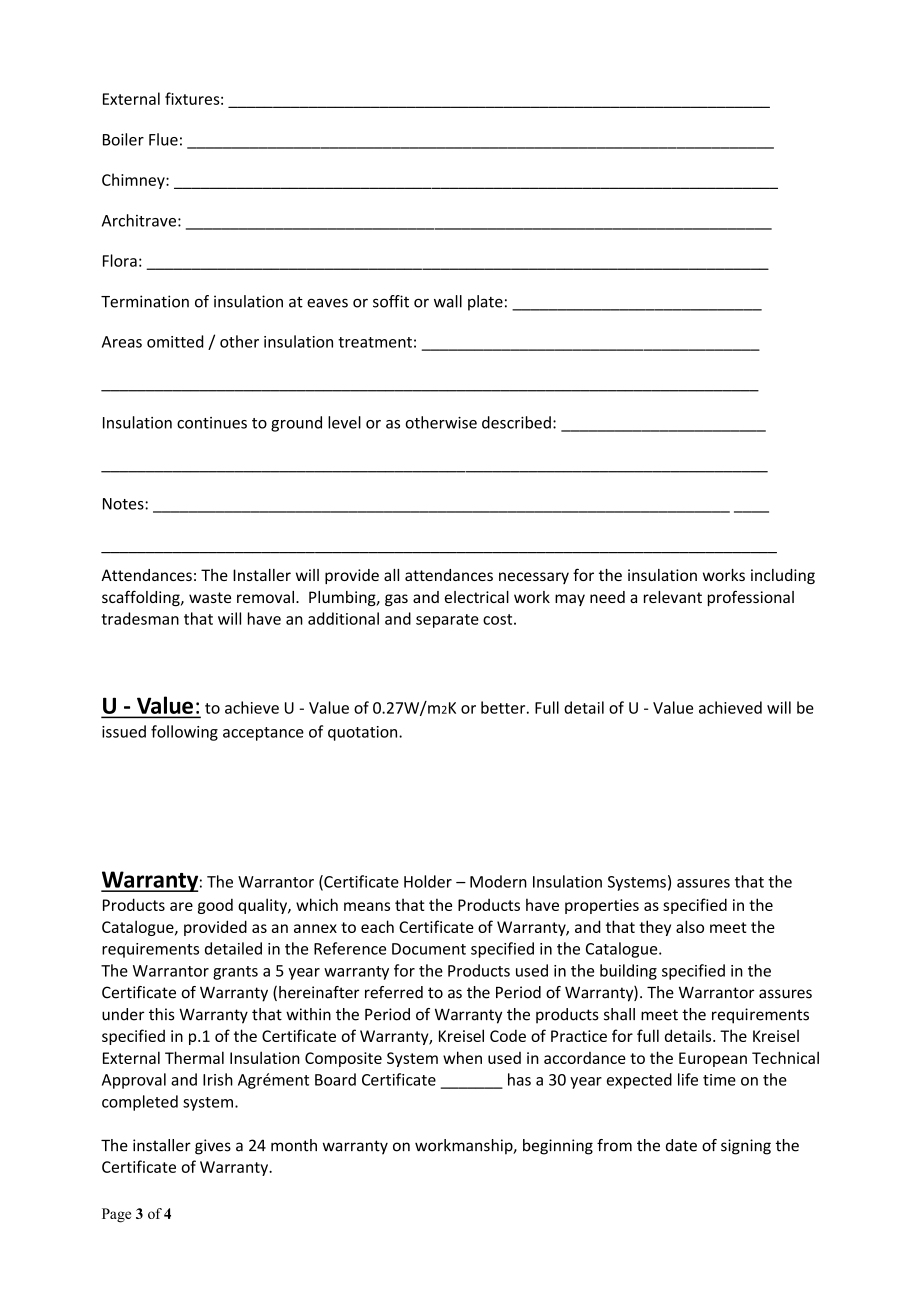 This document has width=924, height=1308. I want to click on plate, so click(485, 303).
